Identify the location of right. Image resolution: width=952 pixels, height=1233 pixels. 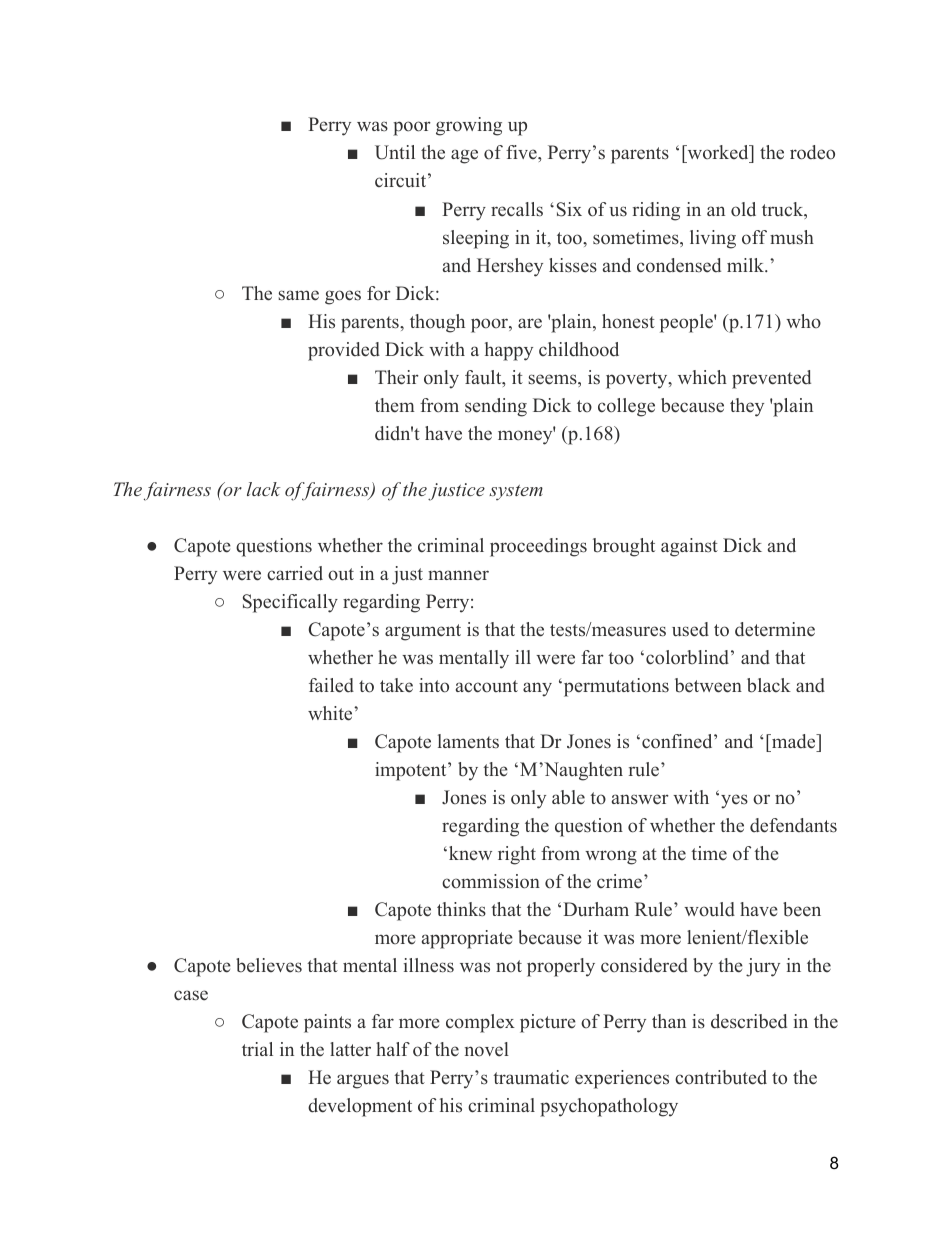
(517, 855).
